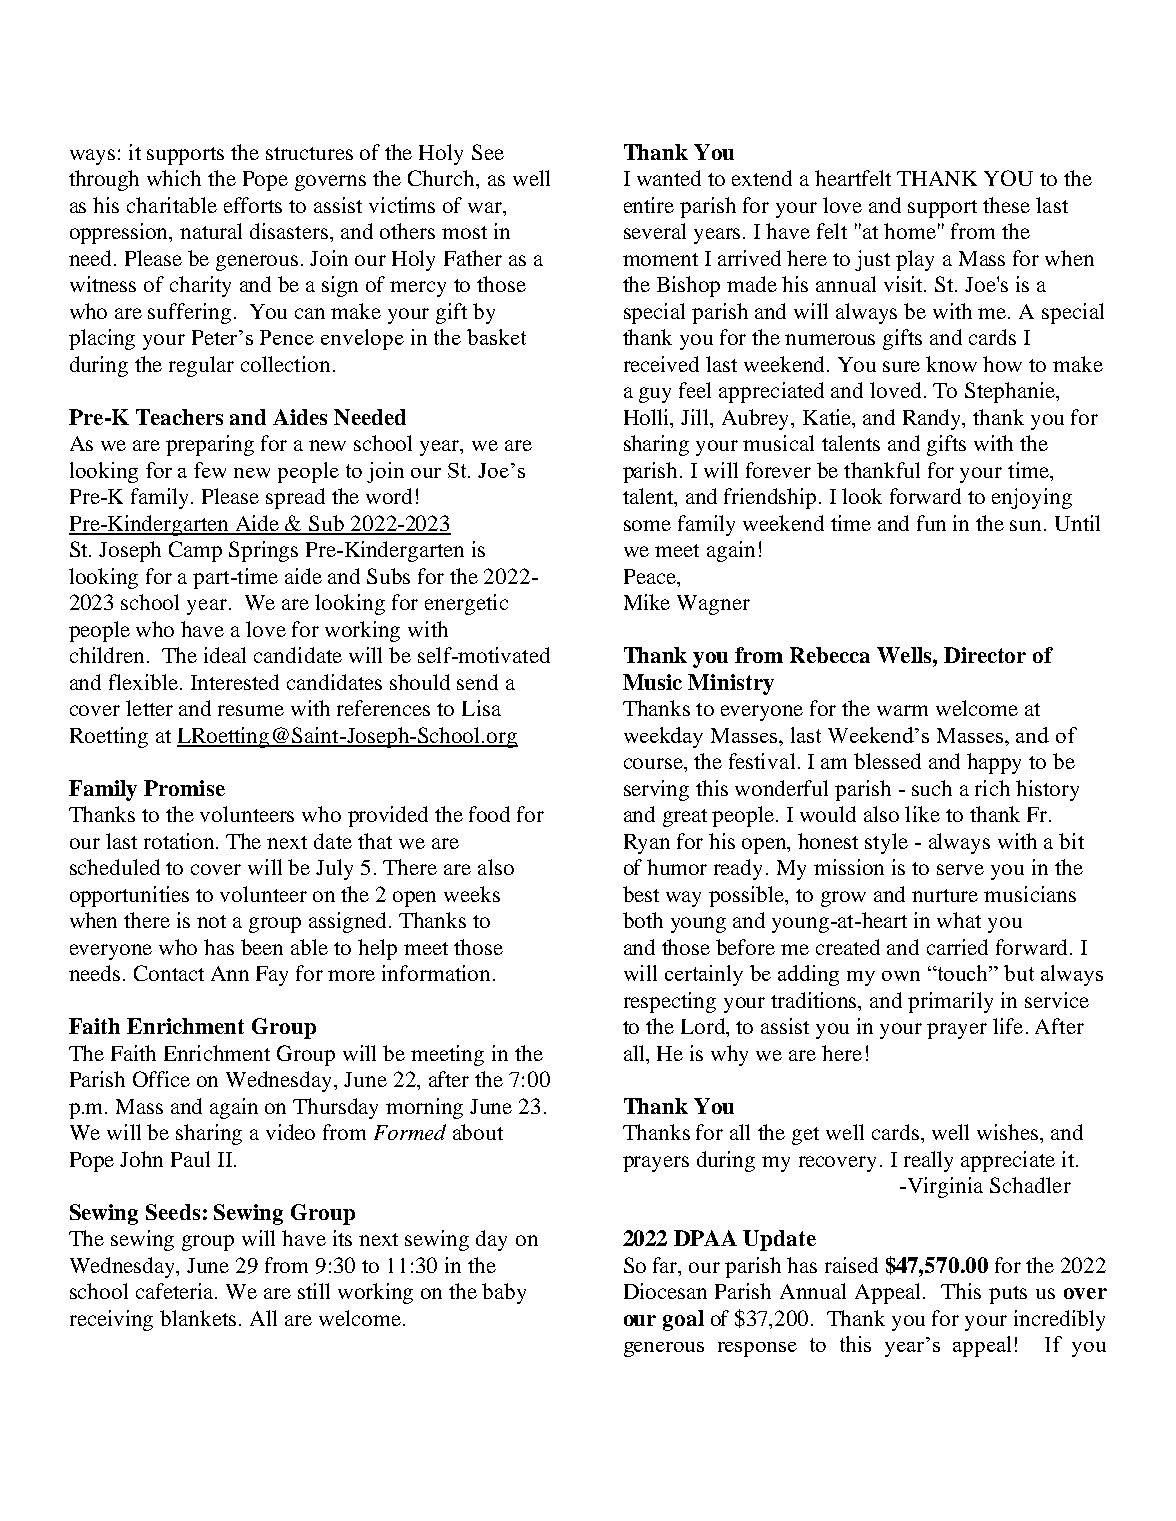 The width and height of the screenshot is (1176, 1521). Describe the element at coordinates (649, 205) in the screenshot. I see `entire` at that location.
